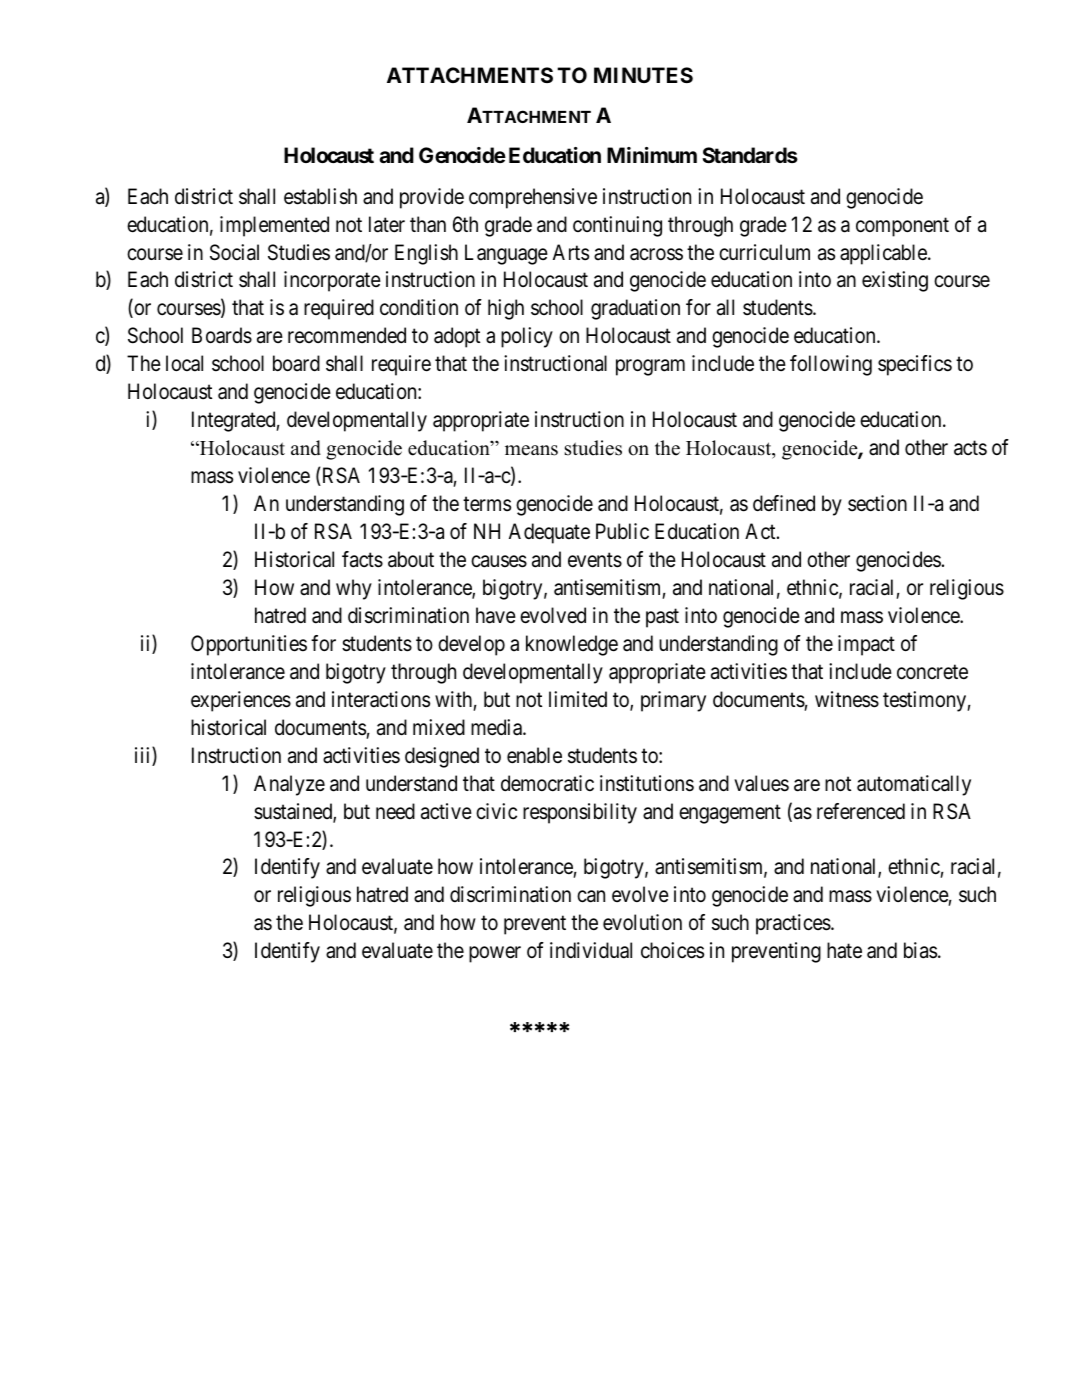  What do you see at coordinates (531, 450) in the screenshot?
I see `means` at bounding box center [531, 450].
